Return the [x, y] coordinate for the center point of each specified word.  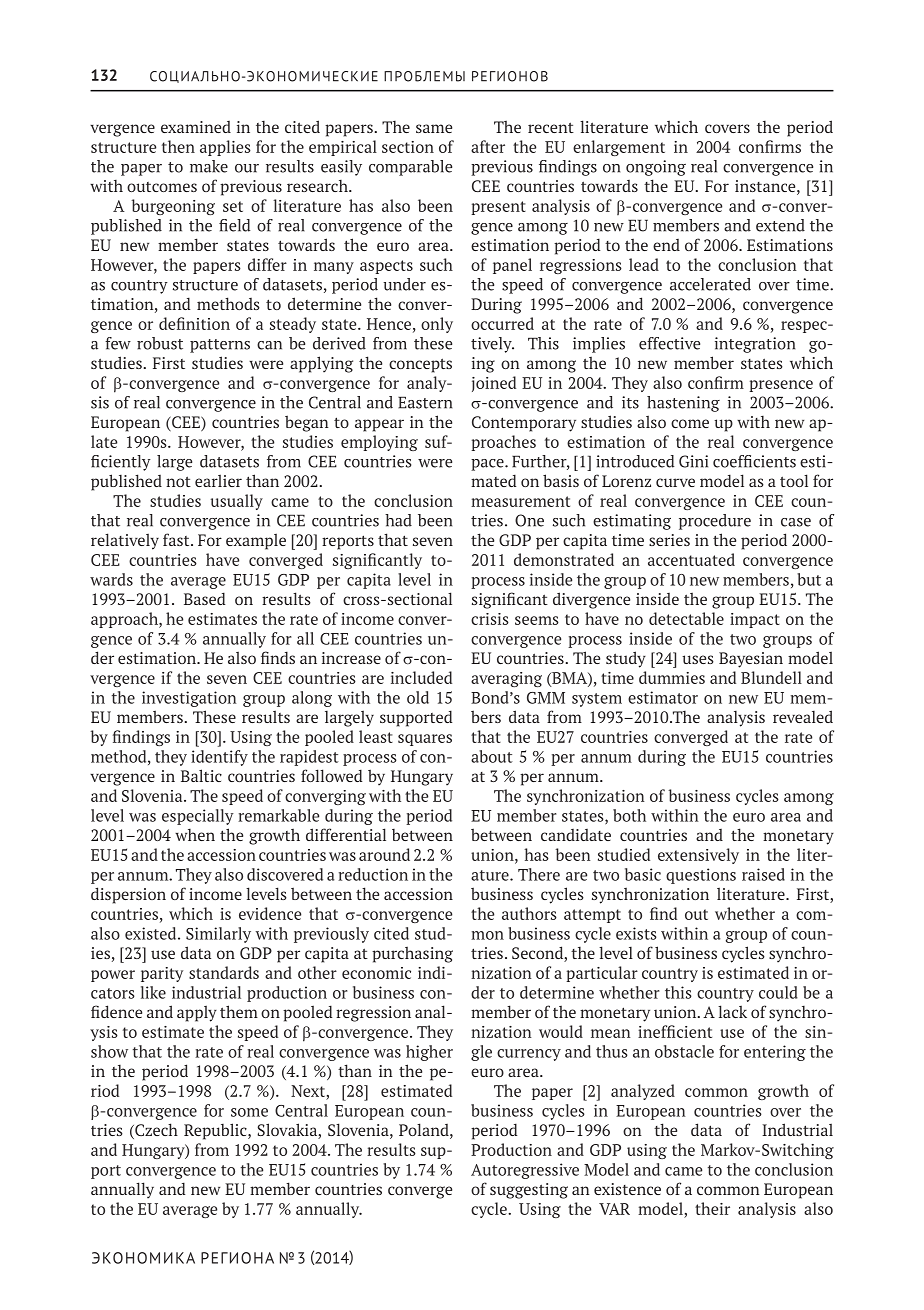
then [178, 146]
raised [763, 874]
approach [125, 620]
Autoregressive [525, 1171]
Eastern [425, 402]
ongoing [656, 168]
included [421, 677]
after [488, 146]
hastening [683, 404]
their [712, 1208]
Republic [216, 1131]
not [178, 481]
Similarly [218, 935]
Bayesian [751, 660]
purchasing [412, 954]
